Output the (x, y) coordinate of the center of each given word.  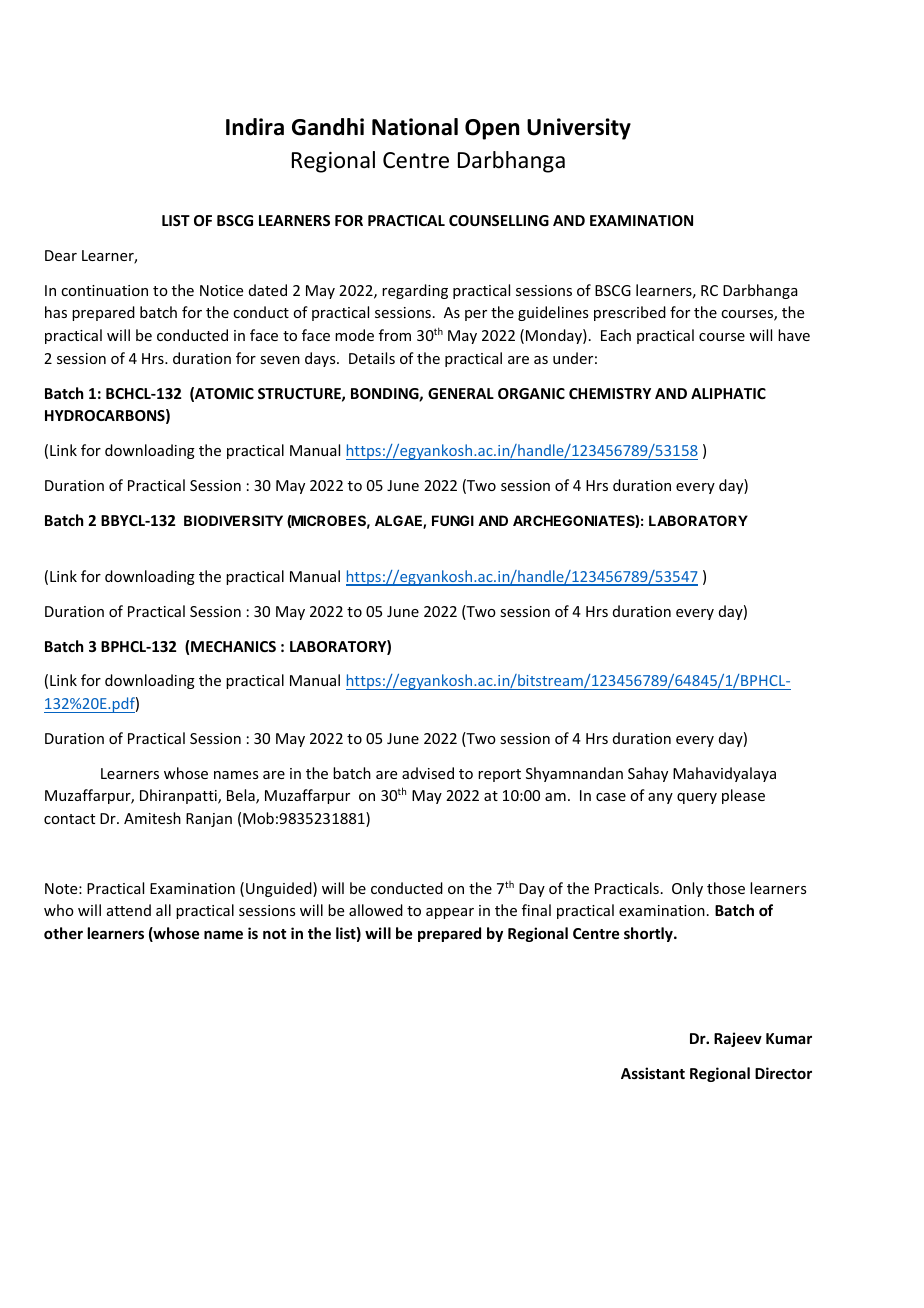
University (579, 129)
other (63, 933)
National (415, 127)
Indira (255, 127)
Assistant (653, 1073)
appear (450, 913)
